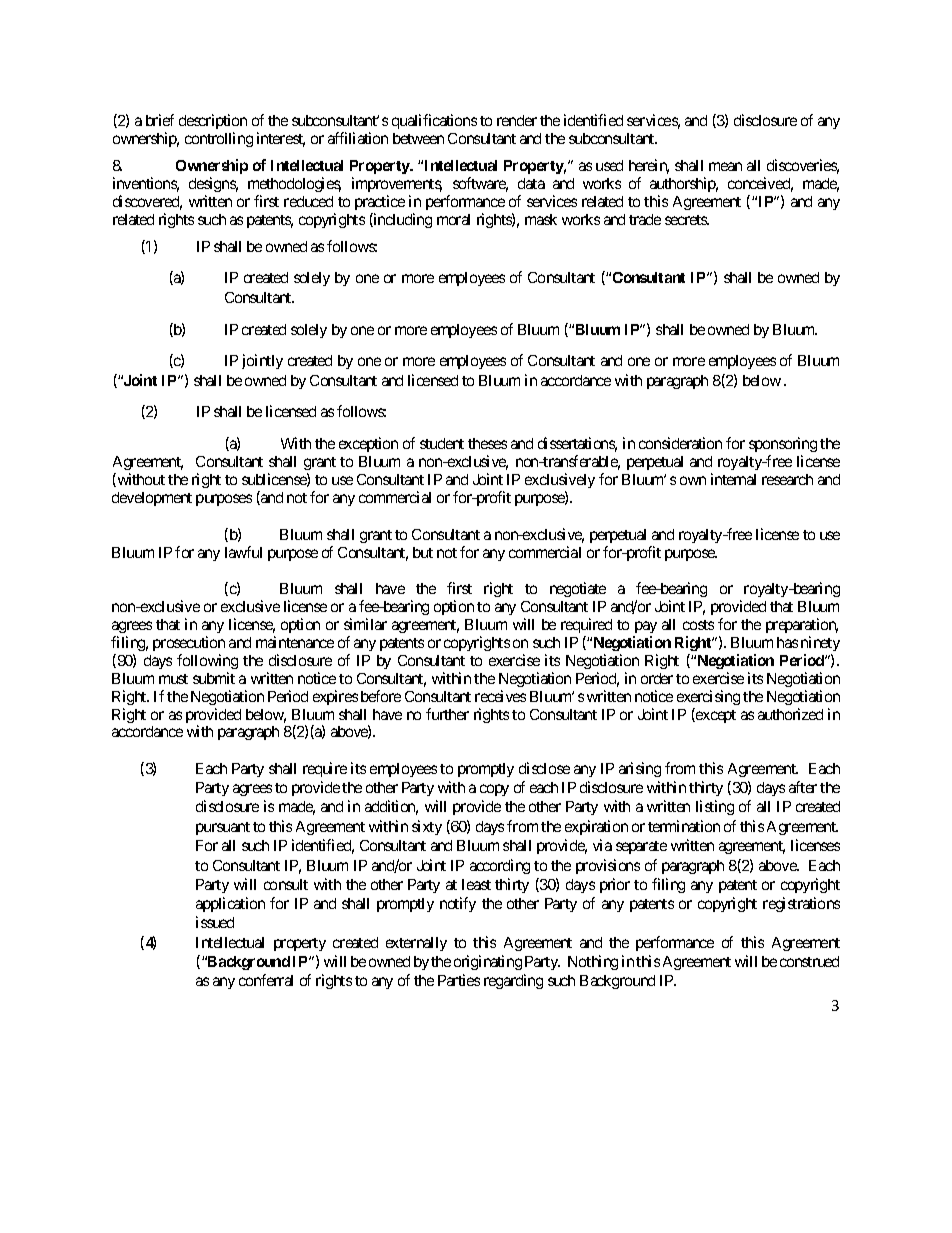  I want to click on controlling, so click(219, 139).
